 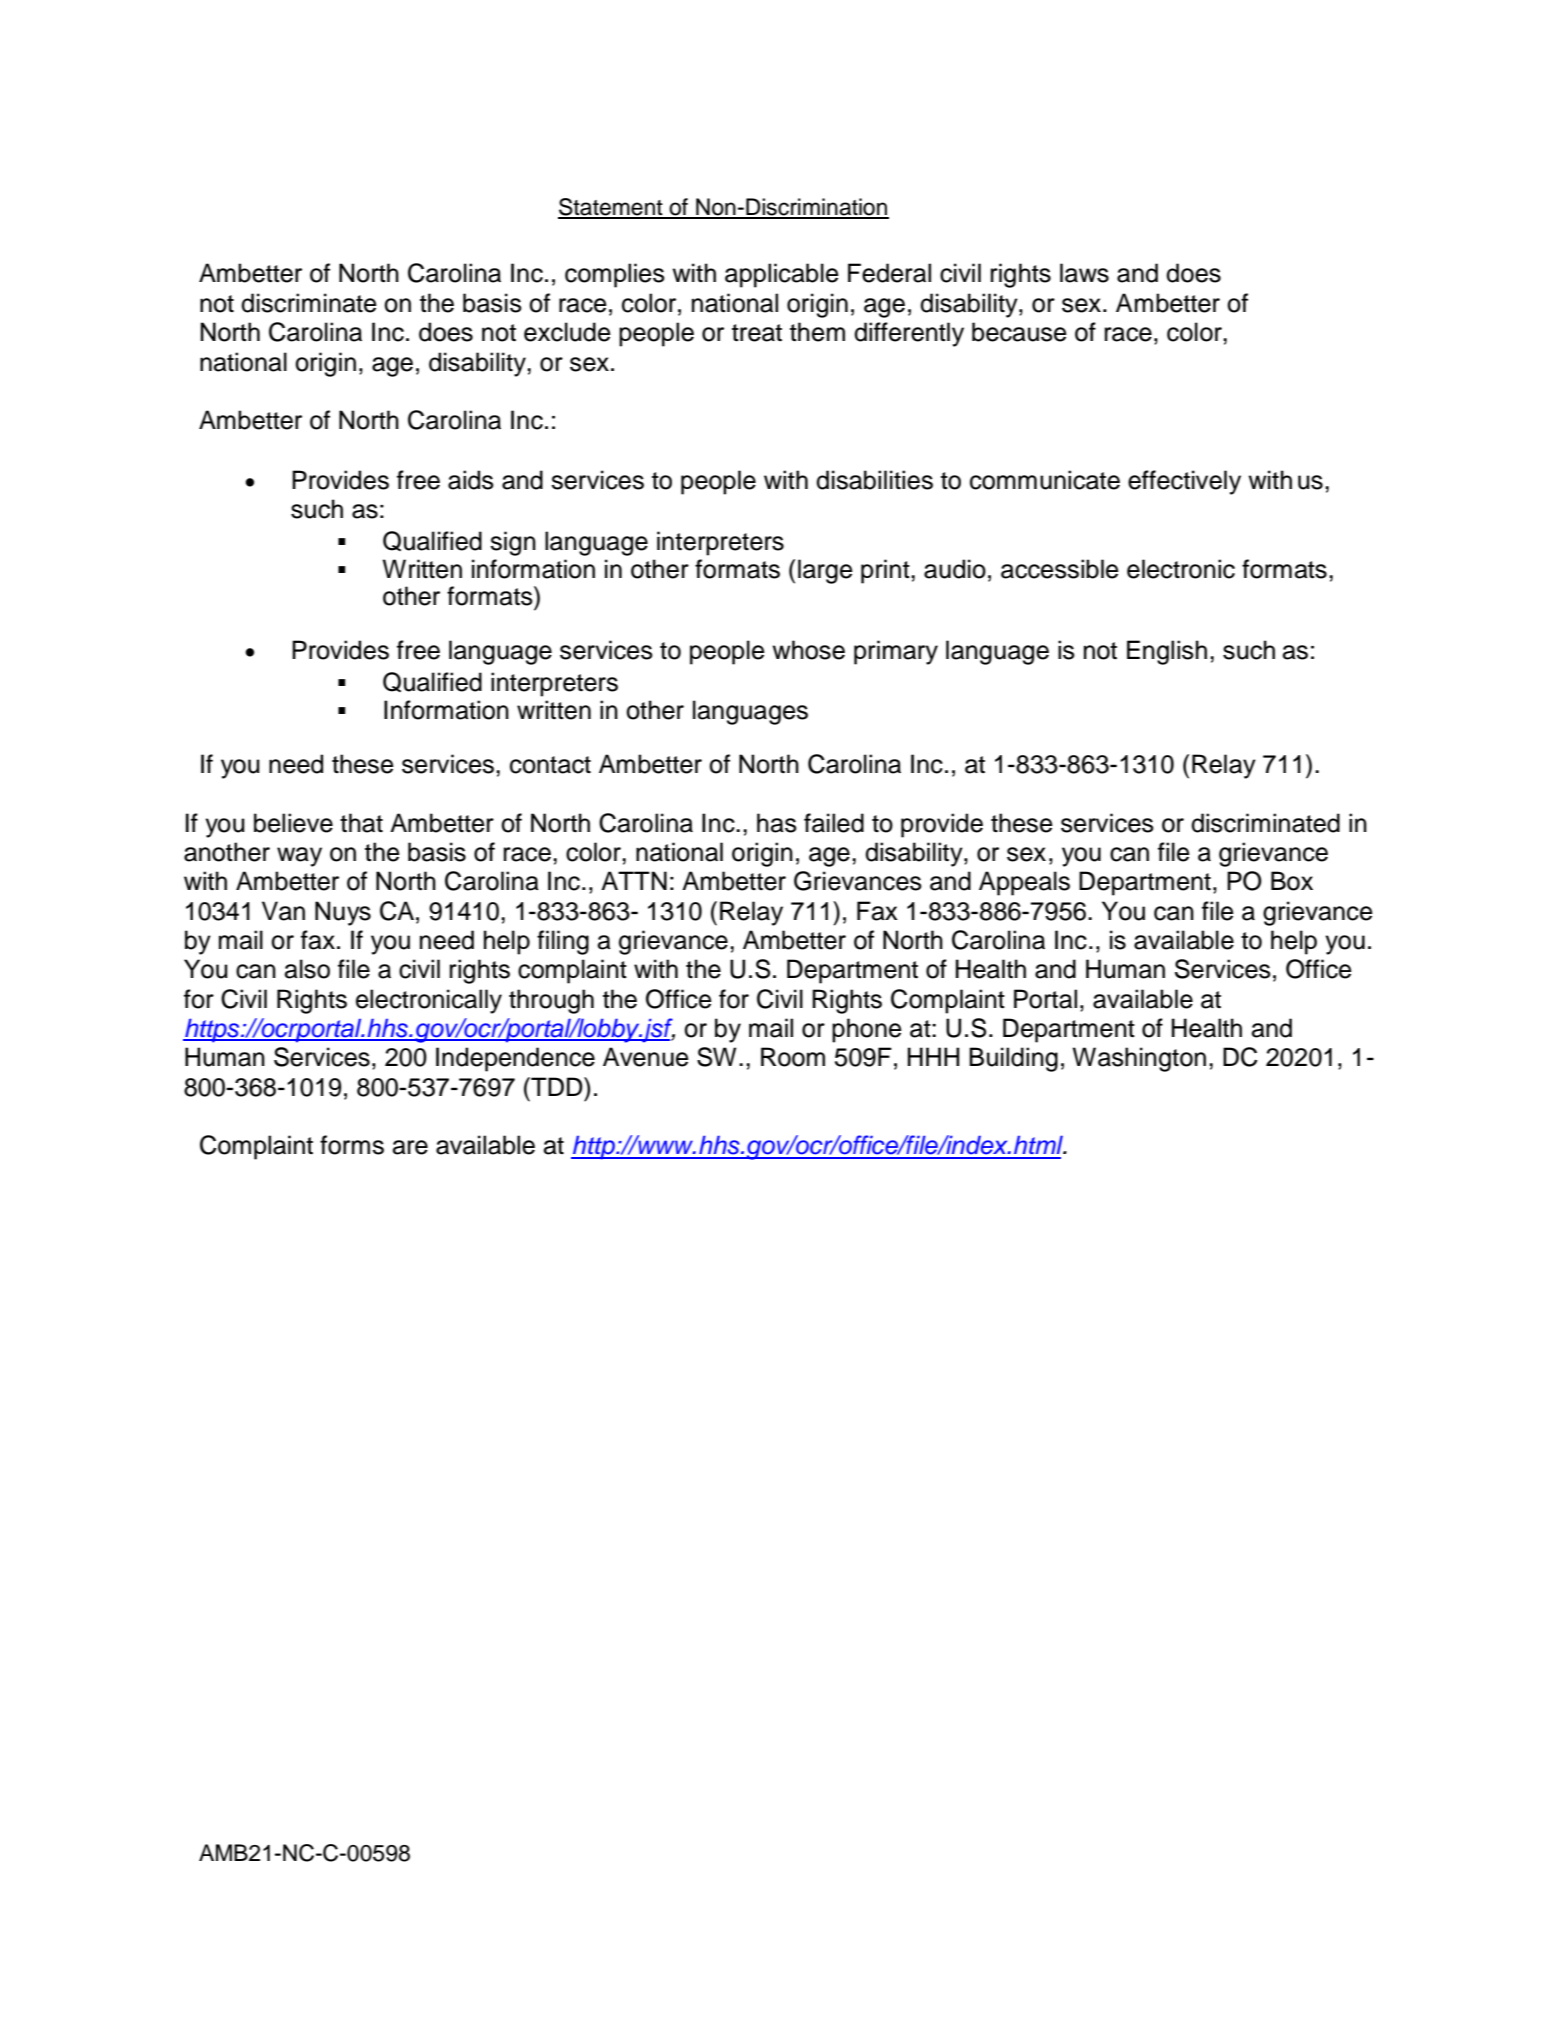 I want to click on applicable, so click(x=782, y=275).
